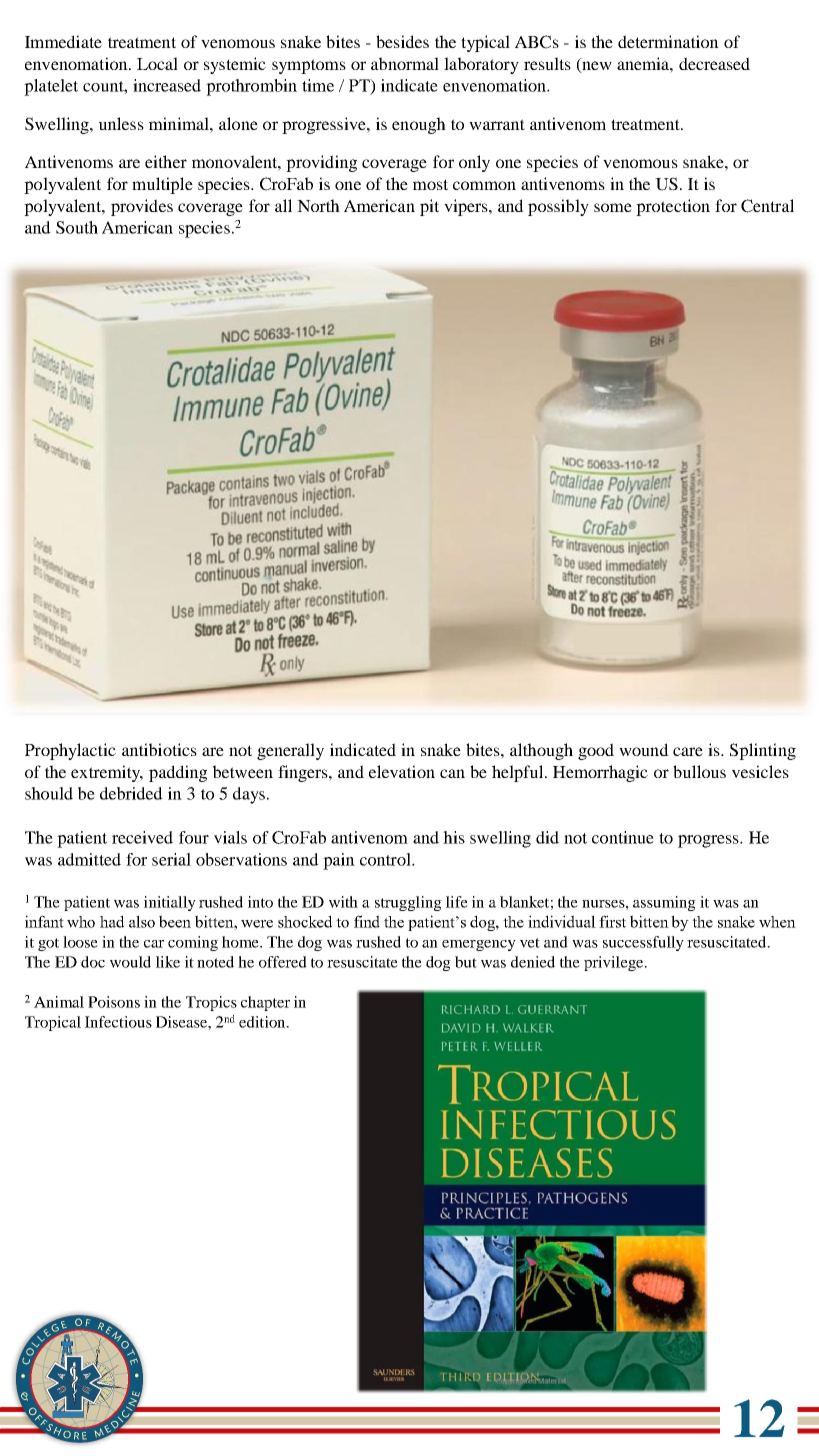  What do you see at coordinates (466, 962) in the screenshot?
I see `but` at bounding box center [466, 962].
